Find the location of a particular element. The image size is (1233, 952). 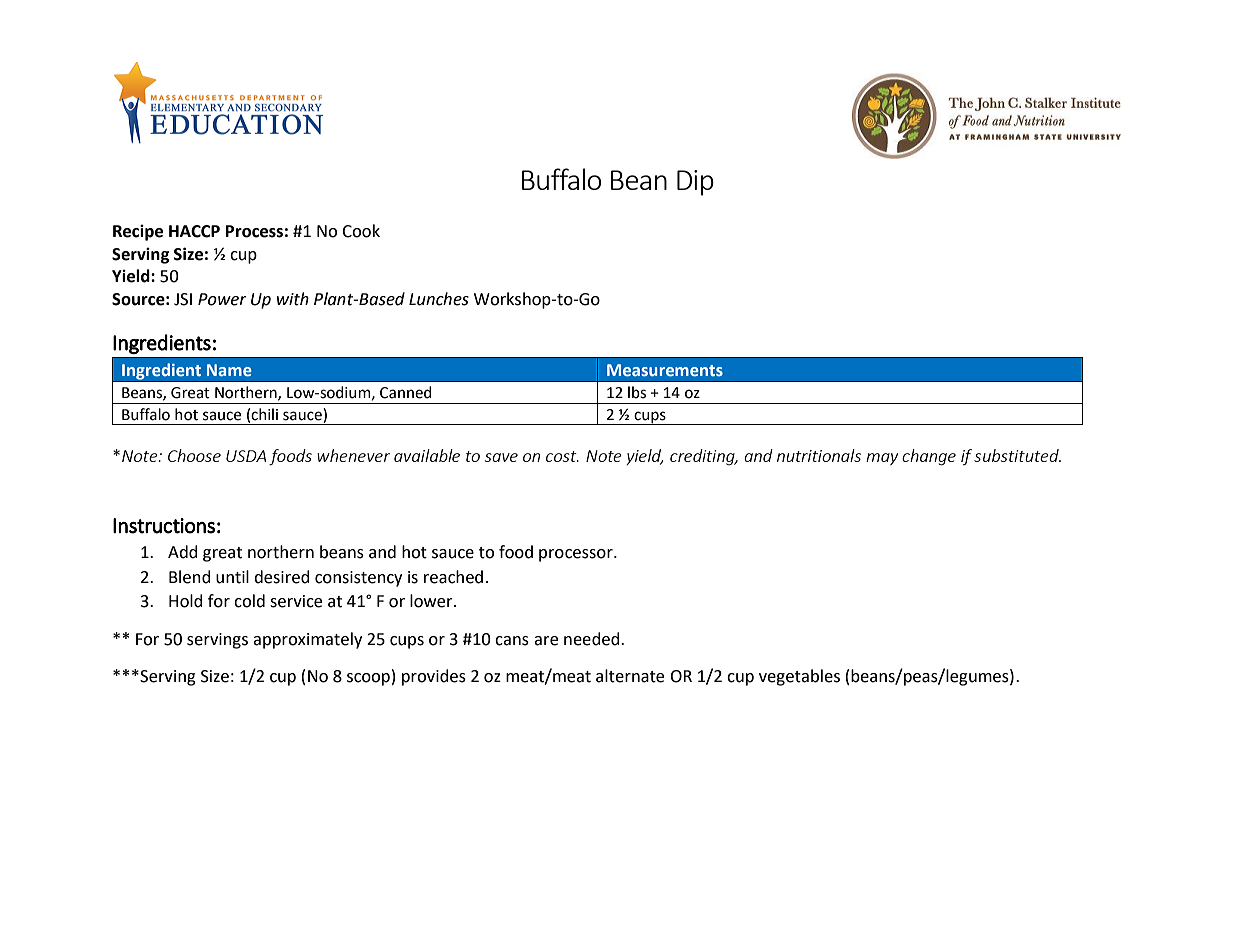

vegetables is located at coordinates (799, 677).
